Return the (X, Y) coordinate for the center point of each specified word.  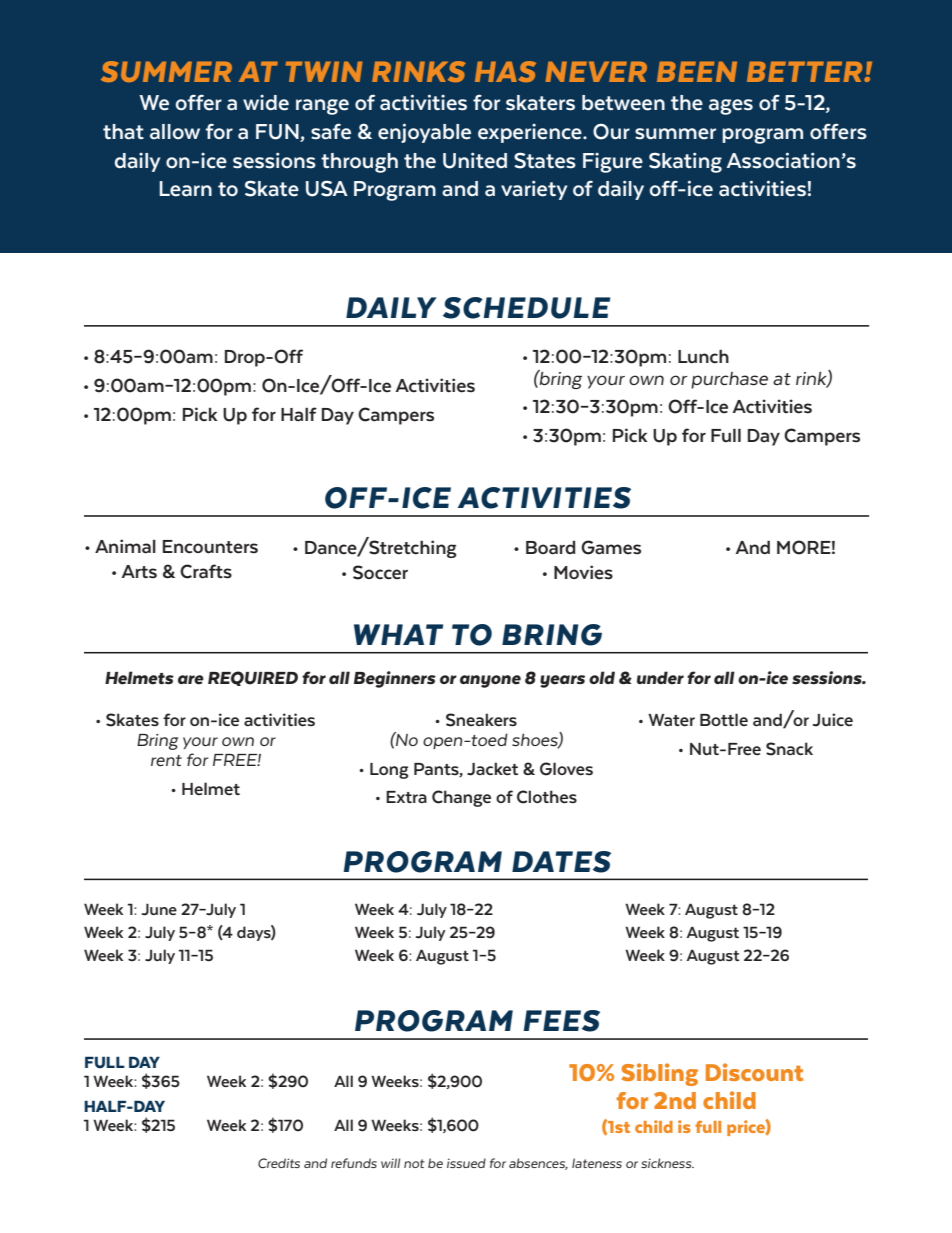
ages (731, 107)
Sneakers (481, 720)
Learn (185, 189)
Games (611, 547)
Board (550, 548)
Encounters (210, 547)
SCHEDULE (526, 308)
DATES (561, 862)
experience (531, 133)
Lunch (703, 356)
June (159, 909)
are (191, 680)
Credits (279, 1163)
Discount (754, 1072)
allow (175, 132)
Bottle (724, 719)
